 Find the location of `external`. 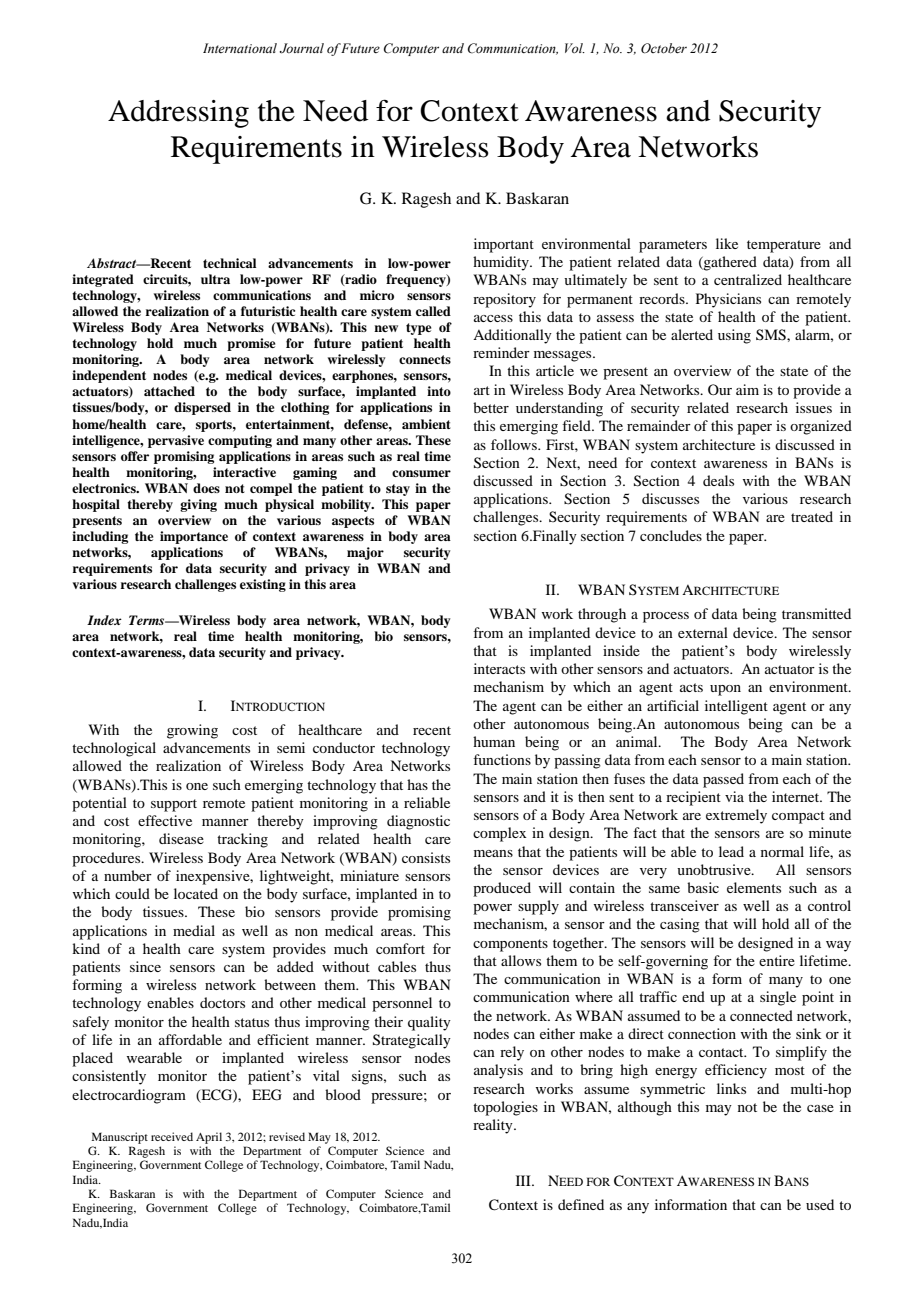

external is located at coordinates (703, 632).
